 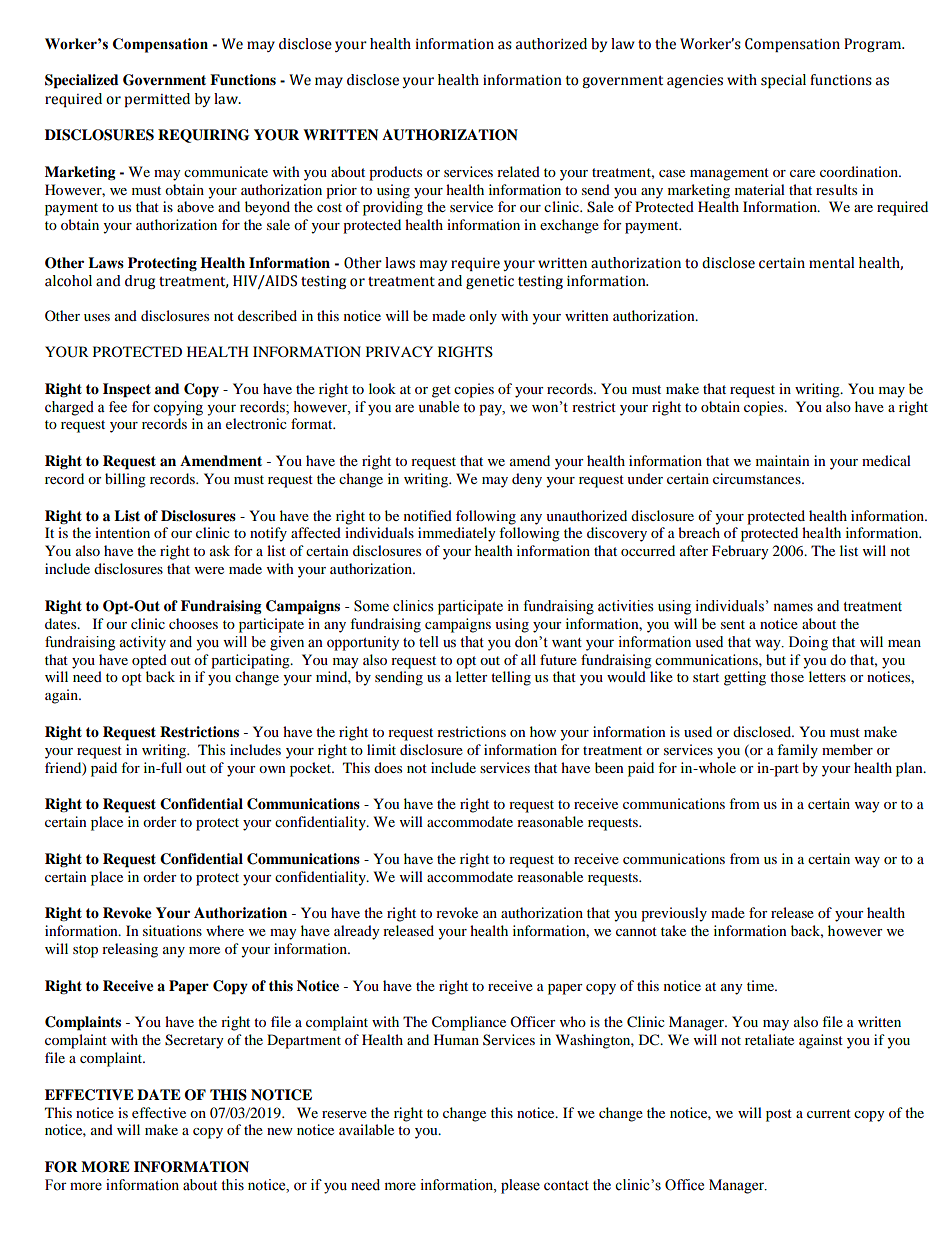 I want to click on all, so click(x=528, y=659).
